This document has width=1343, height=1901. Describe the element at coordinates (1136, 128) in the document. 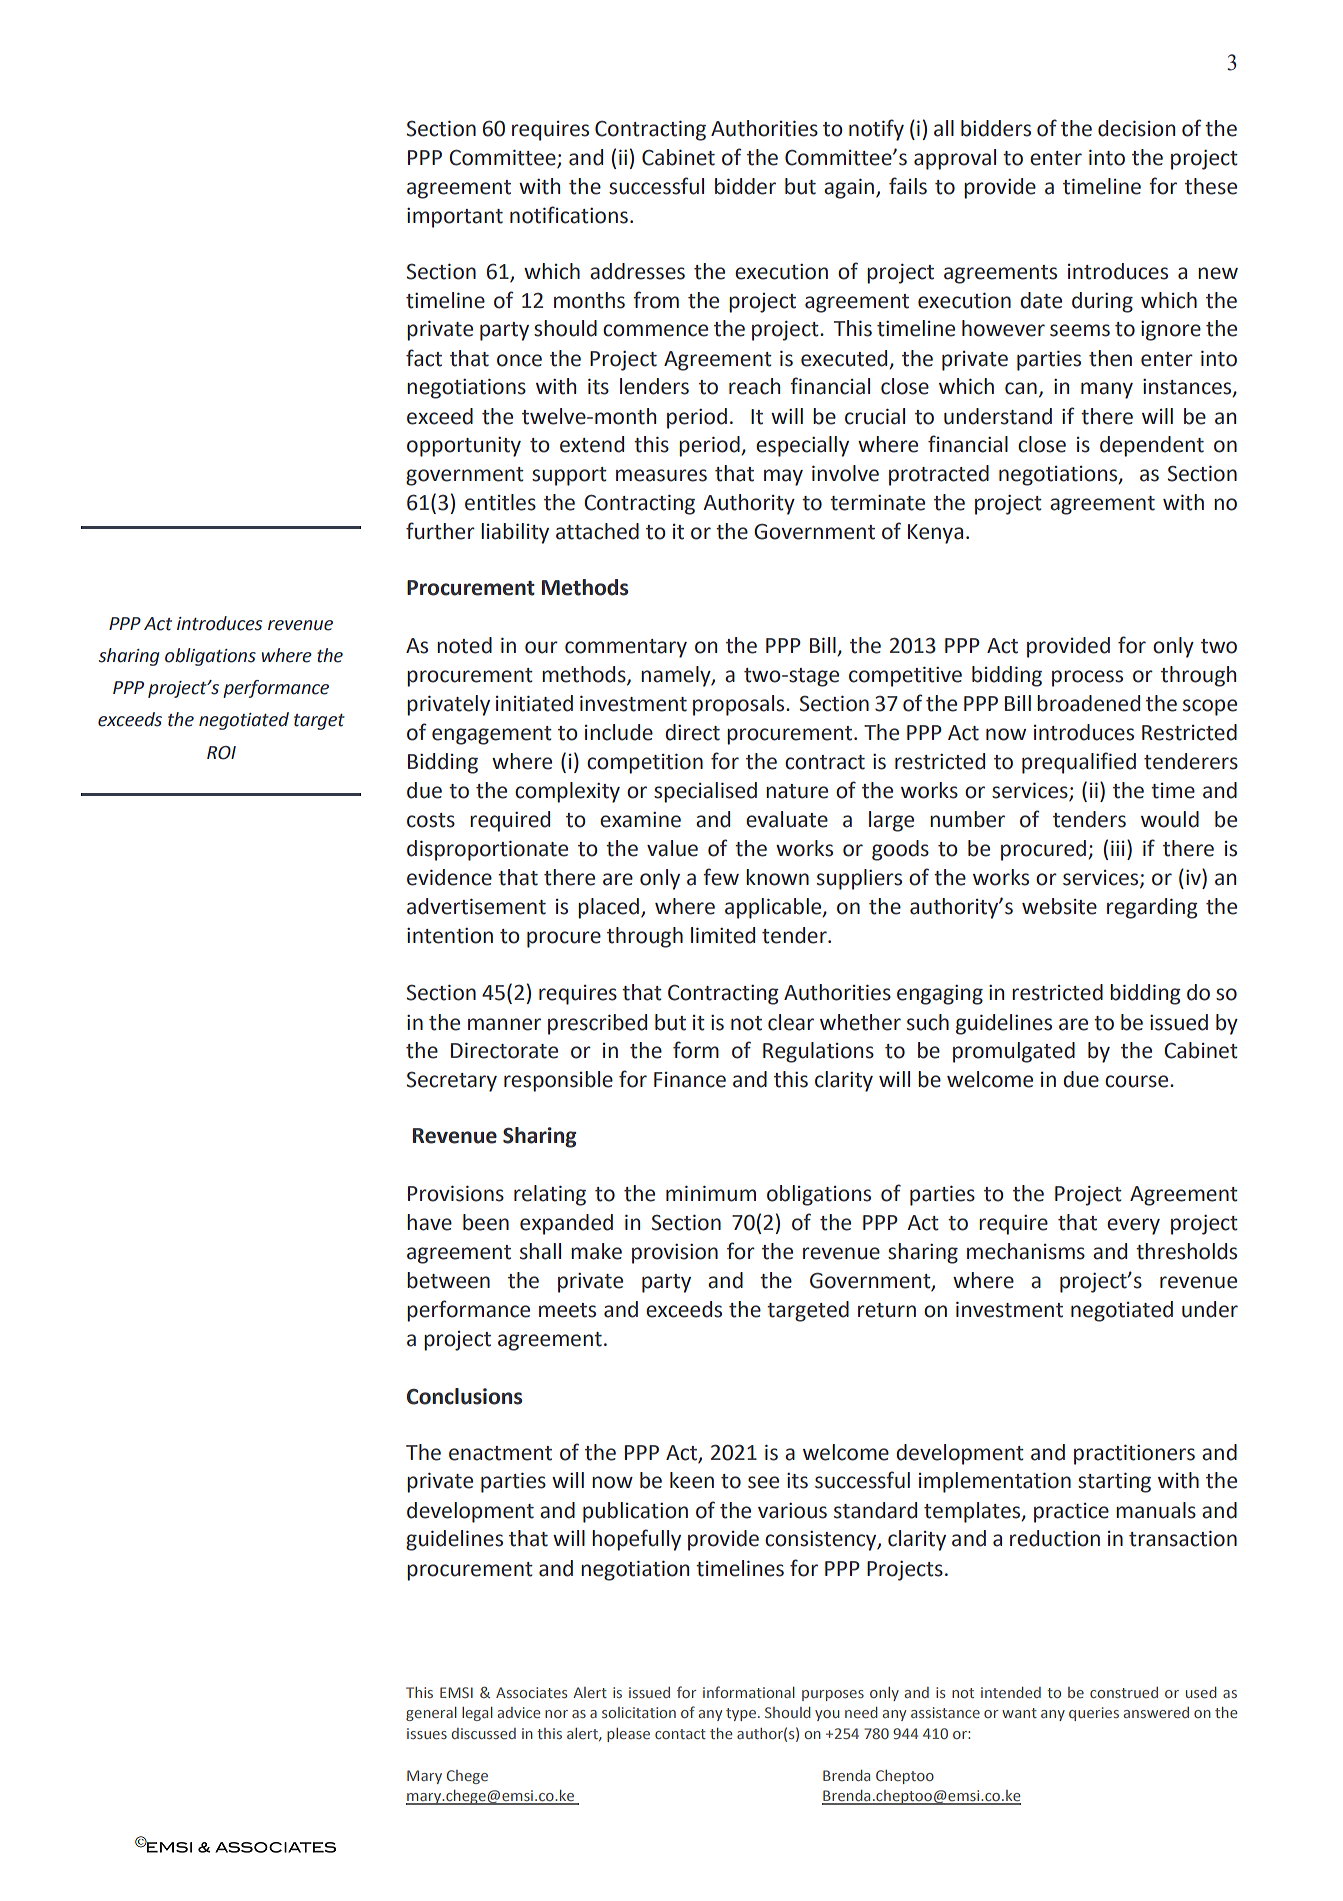

I see `decision` at that location.
